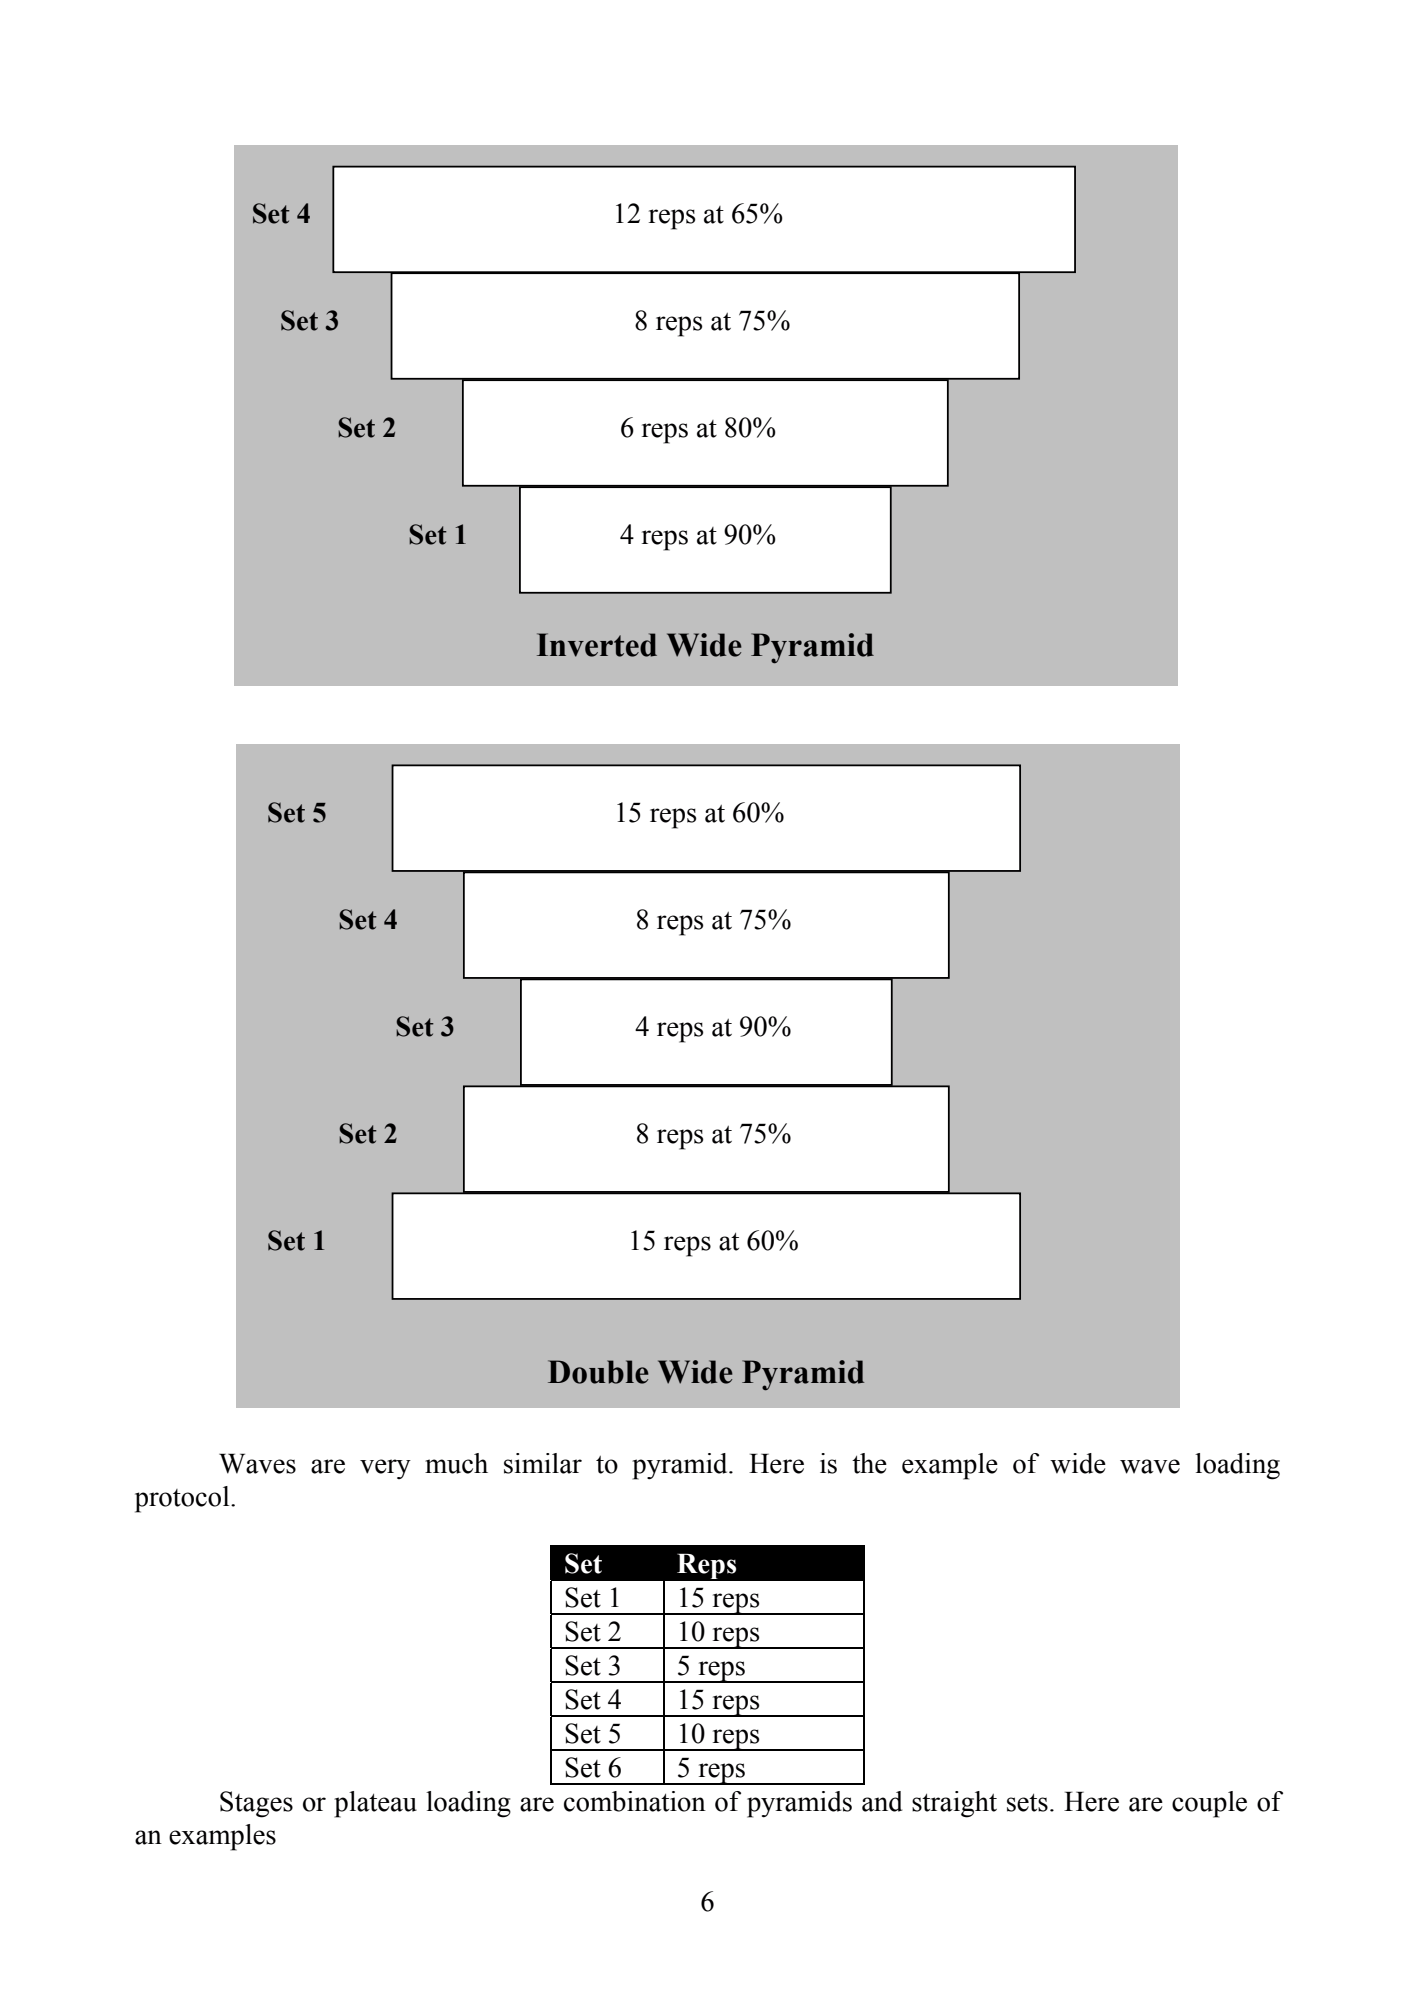 The height and width of the page is (2002, 1415). What do you see at coordinates (385, 1469) in the page?
I see `very` at bounding box center [385, 1469].
